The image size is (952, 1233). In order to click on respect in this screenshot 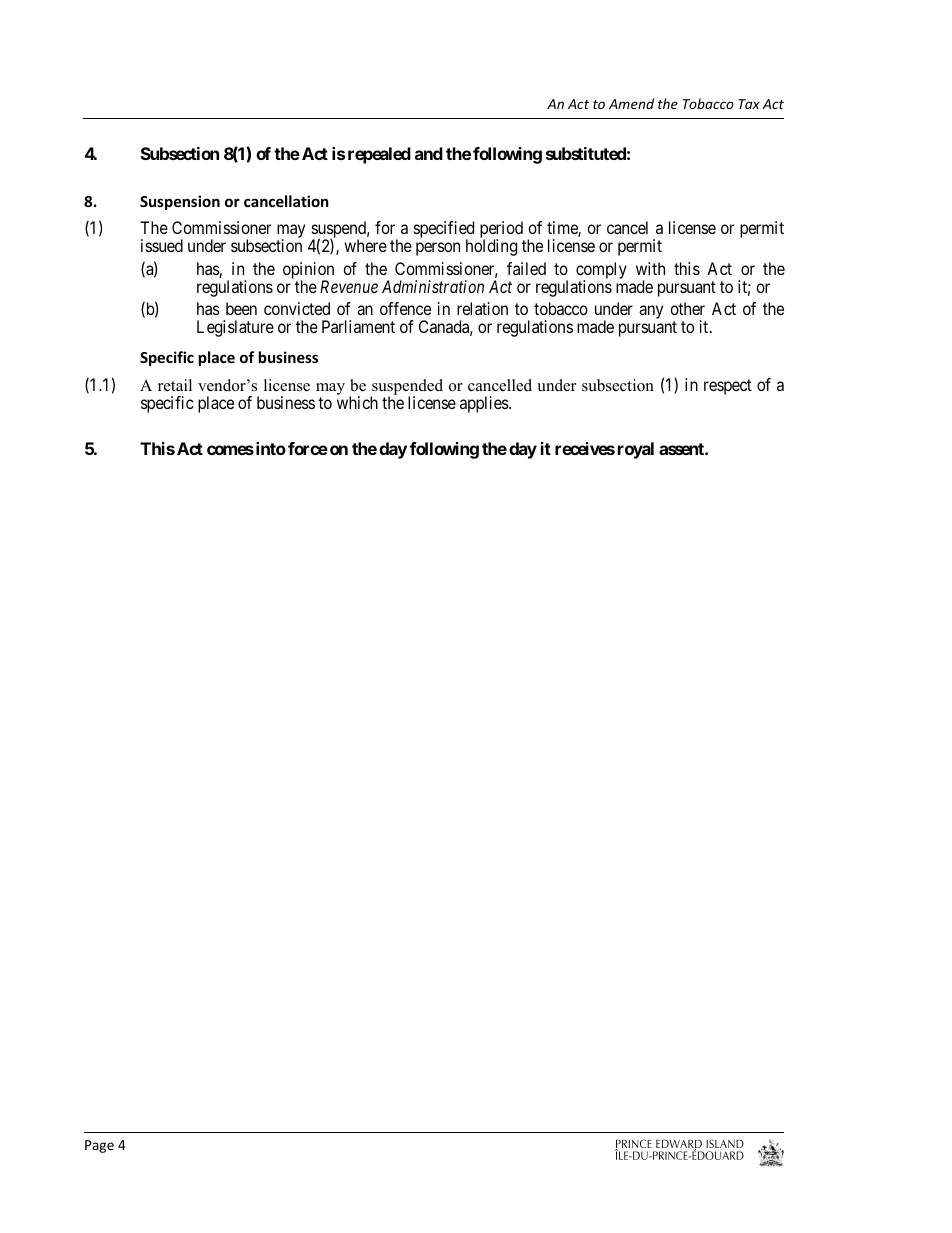, I will do `click(728, 387)`.
